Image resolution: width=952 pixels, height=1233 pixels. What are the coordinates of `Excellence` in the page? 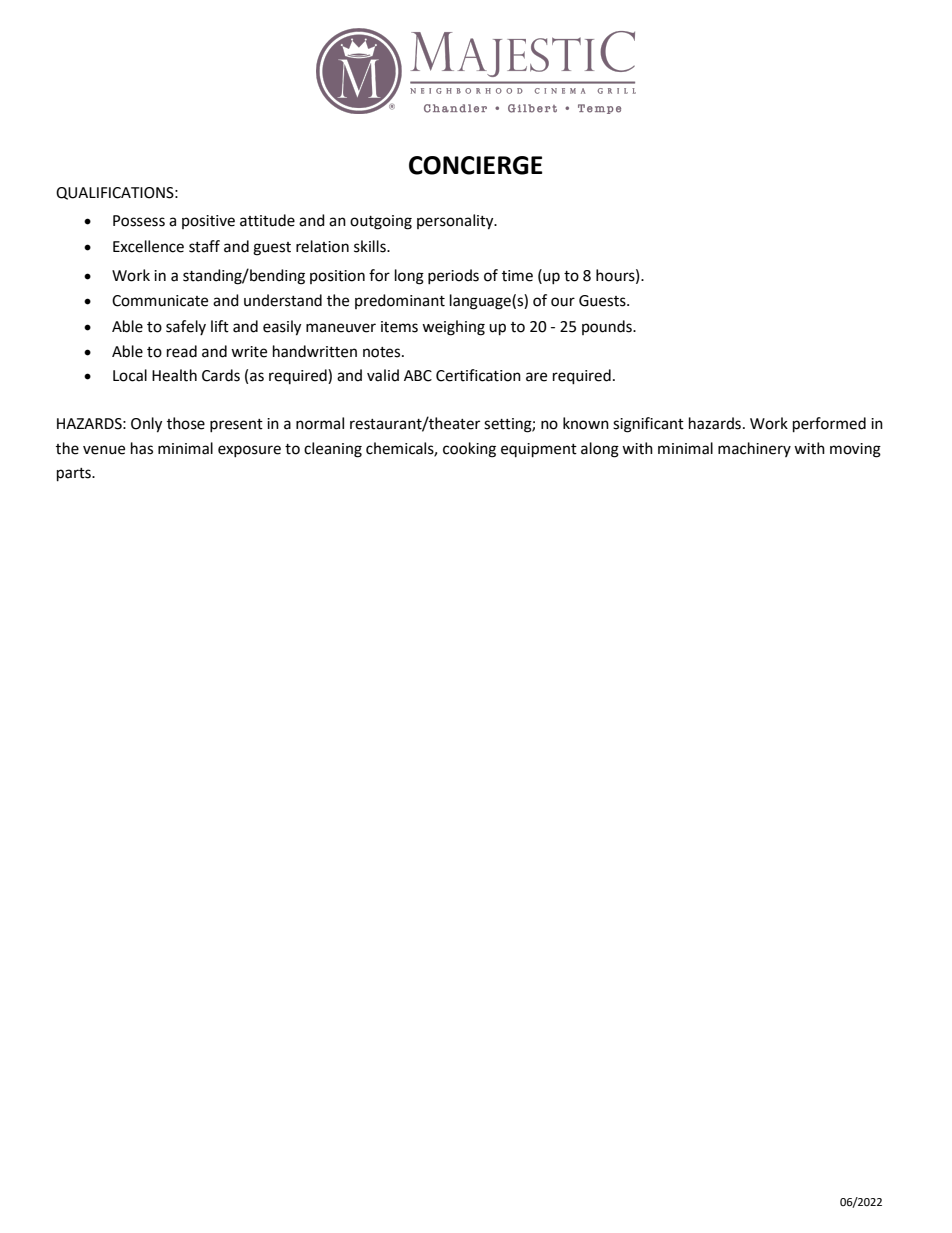 It's located at (148, 246).
